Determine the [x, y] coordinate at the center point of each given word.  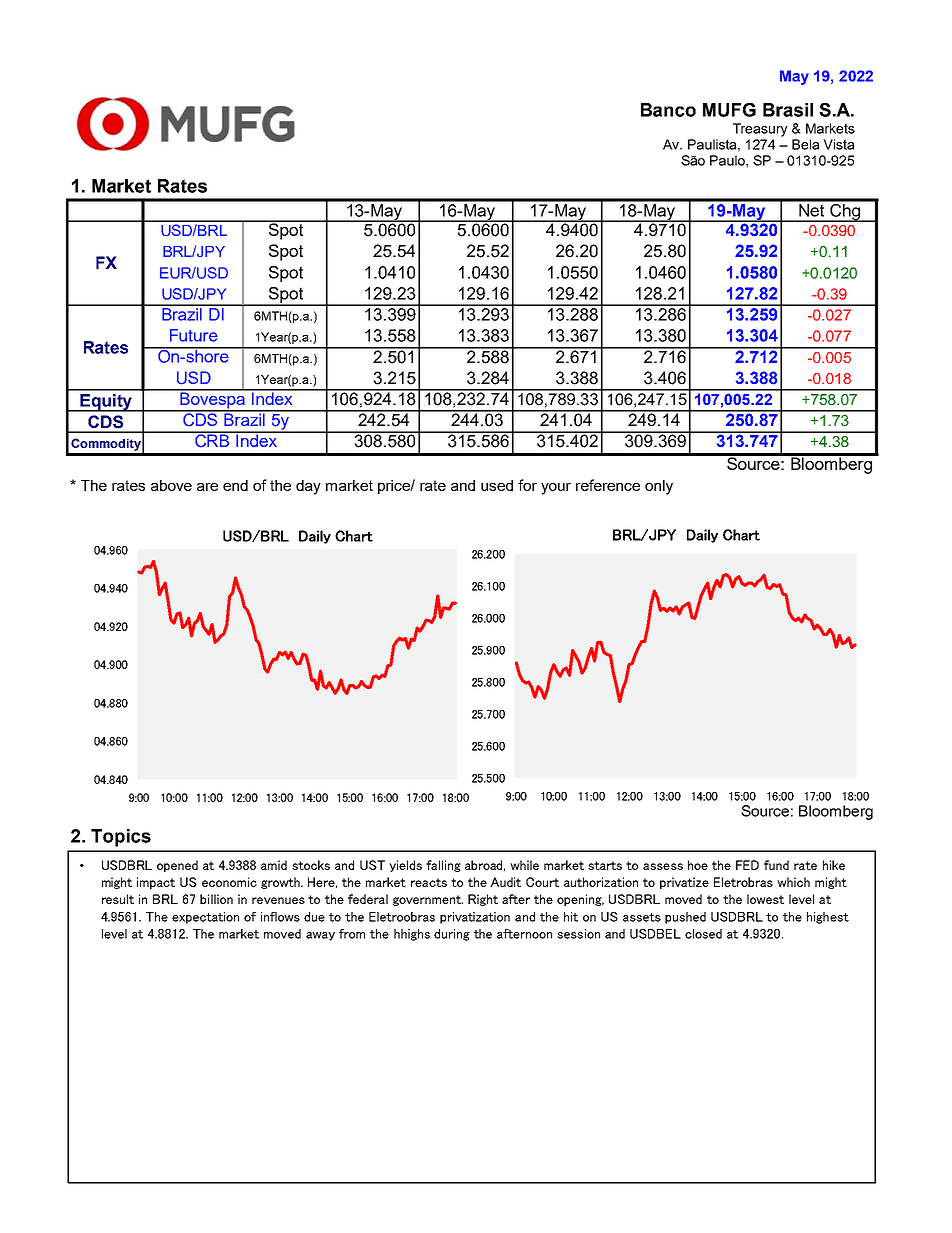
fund [776, 865]
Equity [106, 403]
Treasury [760, 130]
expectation [205, 918]
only [659, 487]
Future [194, 335]
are [207, 487]
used [497, 485]
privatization [475, 918]
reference [608, 485]
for [527, 485]
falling [443, 866]
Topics [121, 838]
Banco [668, 110]
